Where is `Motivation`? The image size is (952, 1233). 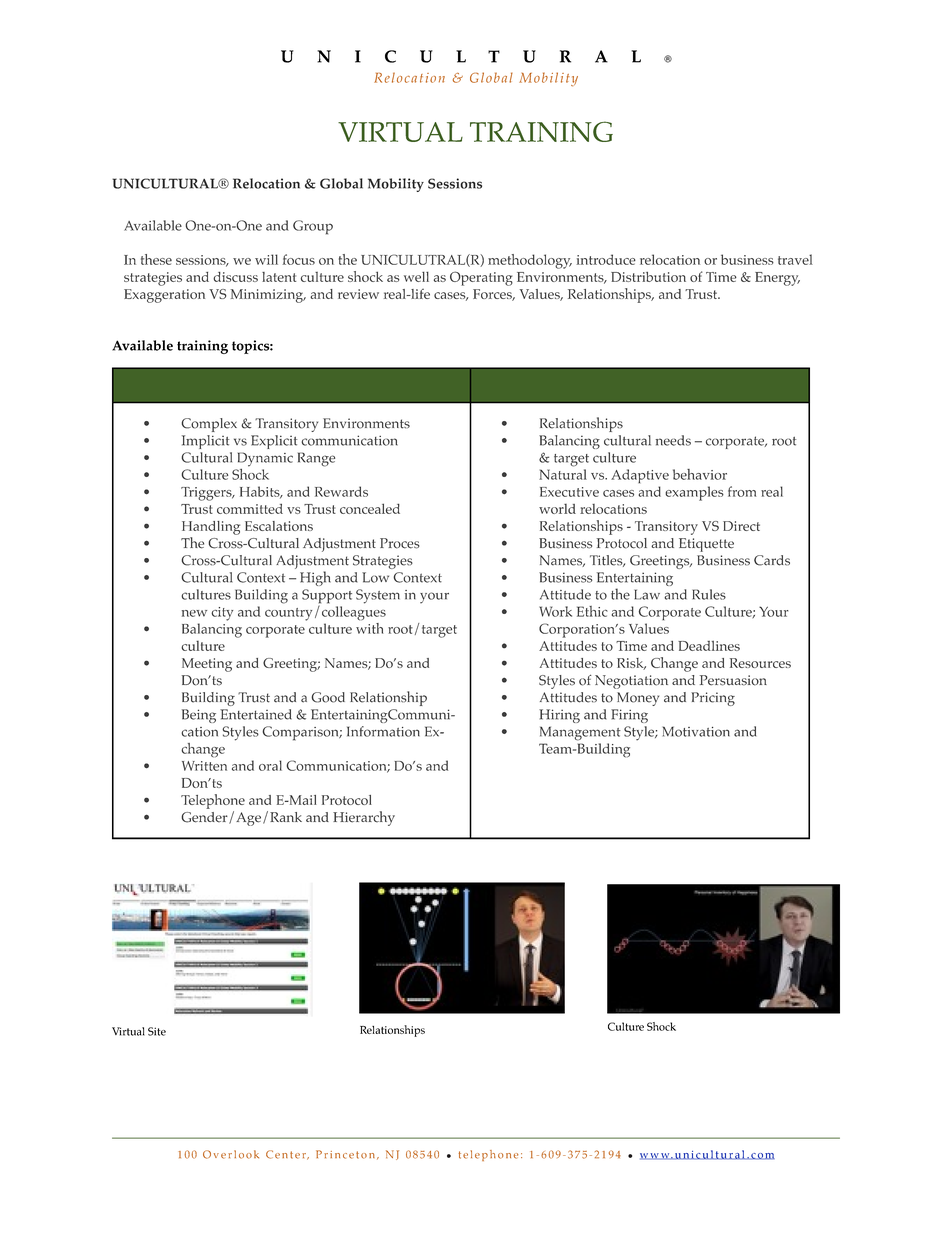 Motivation is located at coordinates (696, 731).
